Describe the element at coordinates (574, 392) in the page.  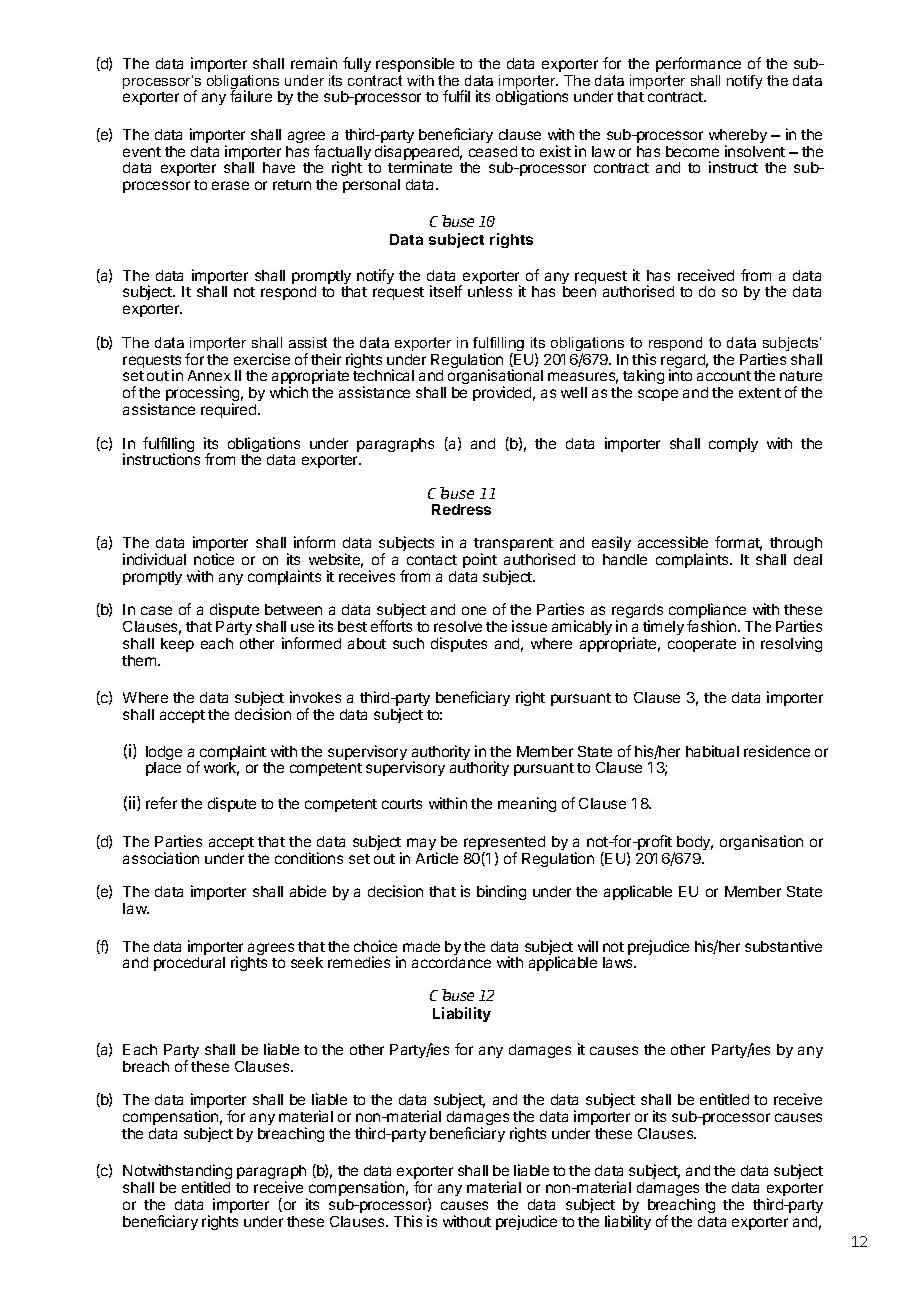
I see `well` at that location.
